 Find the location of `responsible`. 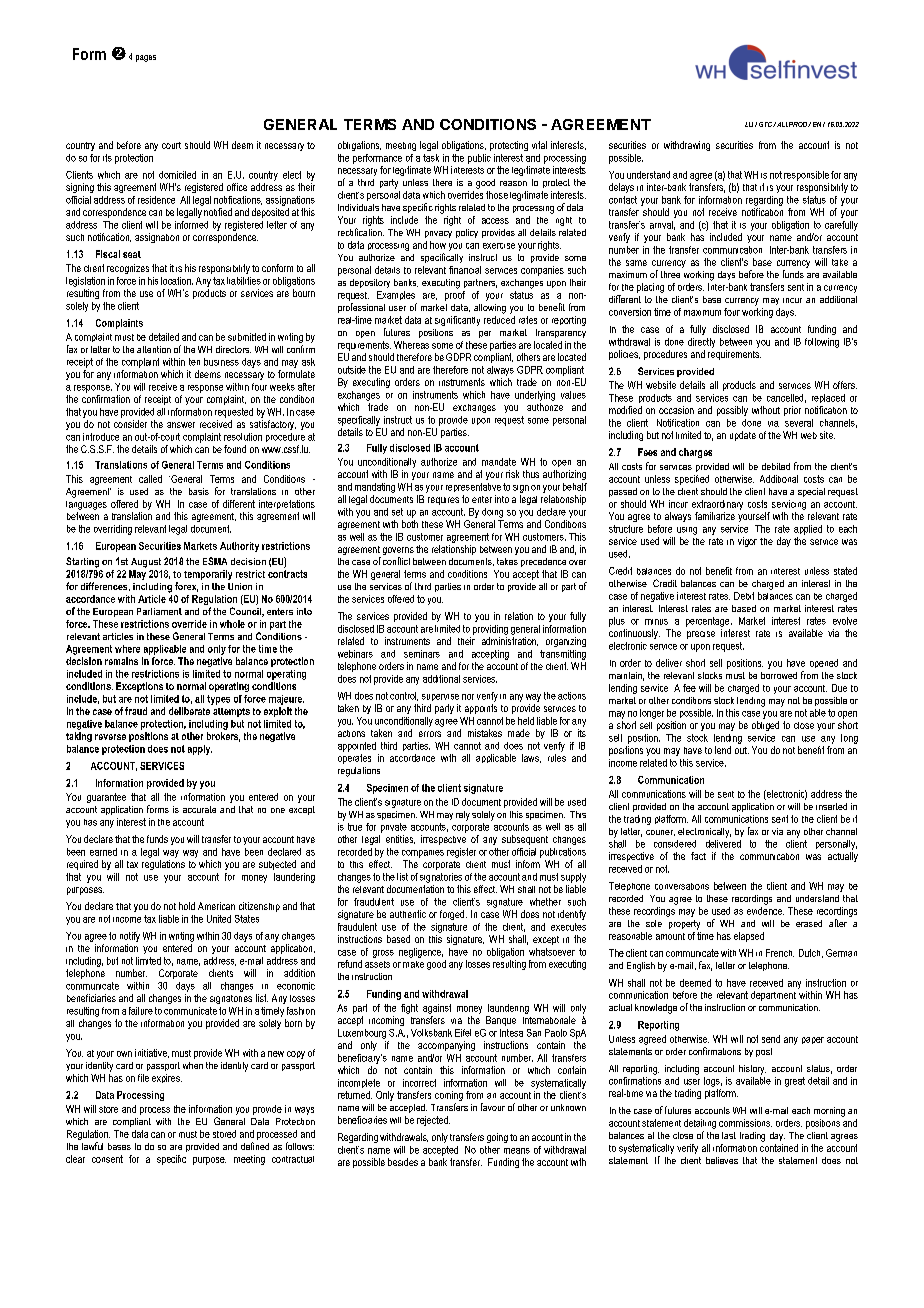

responsible is located at coordinates (806, 176).
